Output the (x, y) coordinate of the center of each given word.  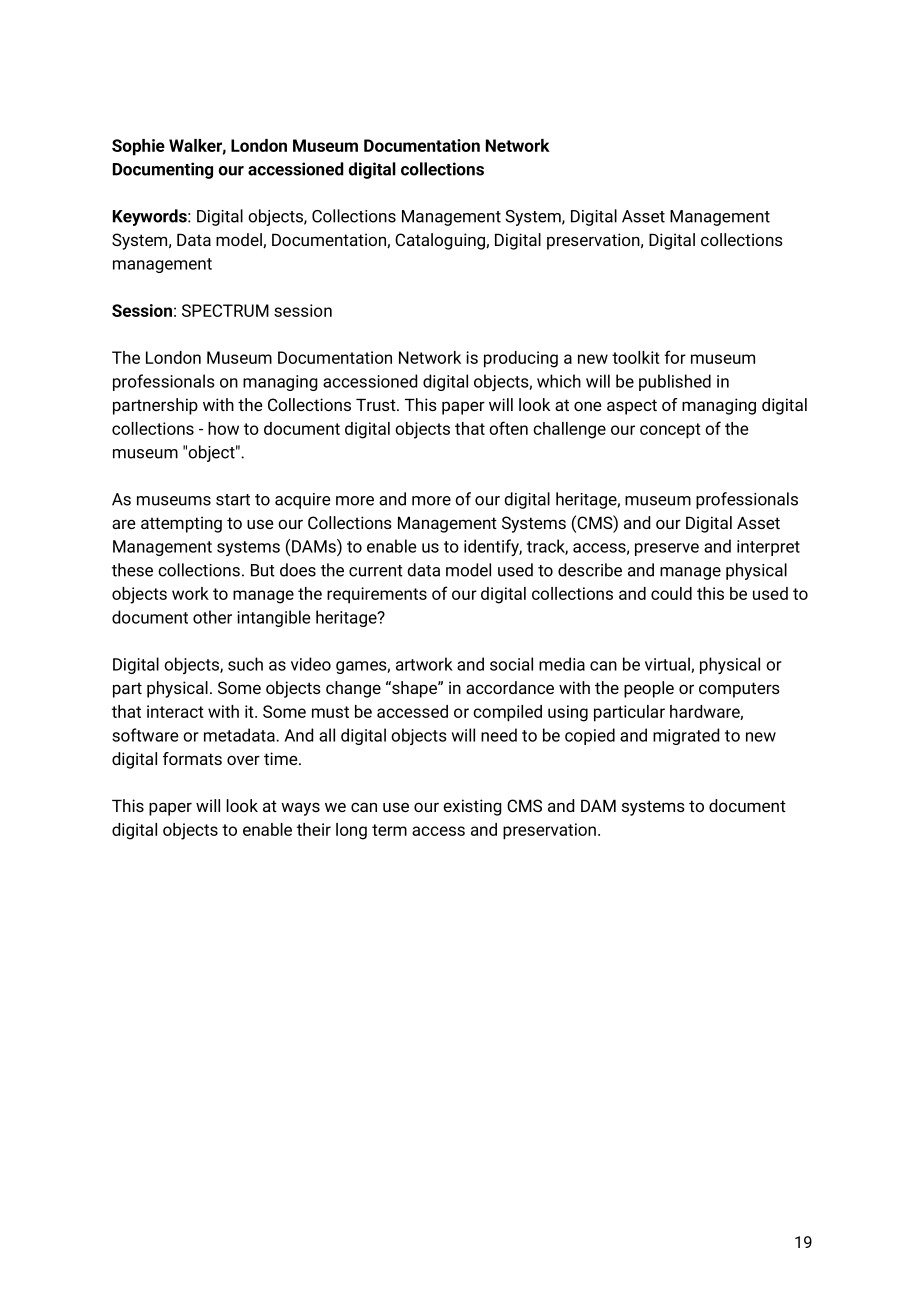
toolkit (636, 357)
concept (670, 431)
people (649, 689)
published (675, 382)
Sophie (138, 147)
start (233, 500)
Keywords (151, 217)
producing (521, 359)
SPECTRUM (225, 310)
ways (300, 809)
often (508, 428)
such (245, 664)
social (511, 664)
